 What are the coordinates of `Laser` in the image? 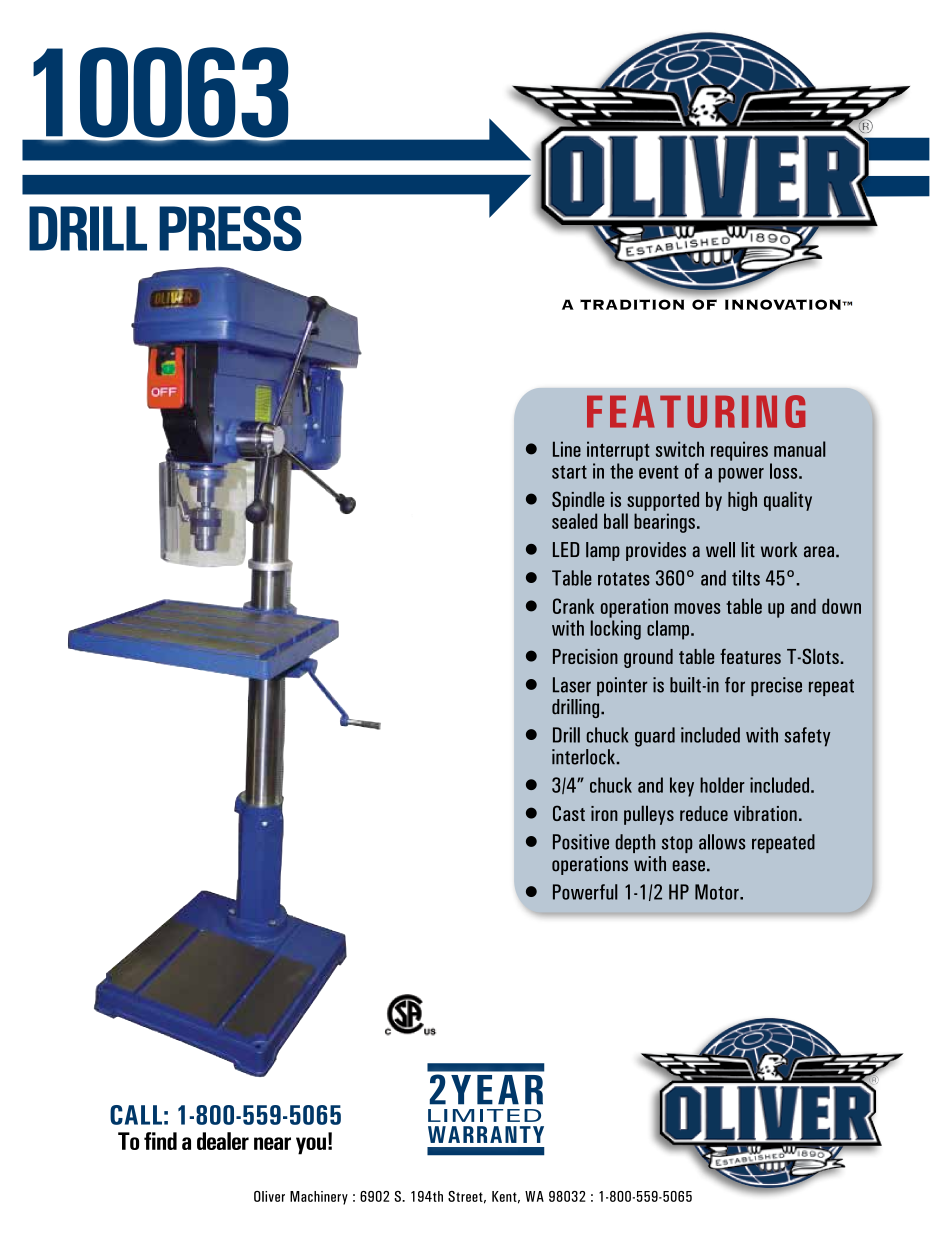 It's located at (572, 685).
